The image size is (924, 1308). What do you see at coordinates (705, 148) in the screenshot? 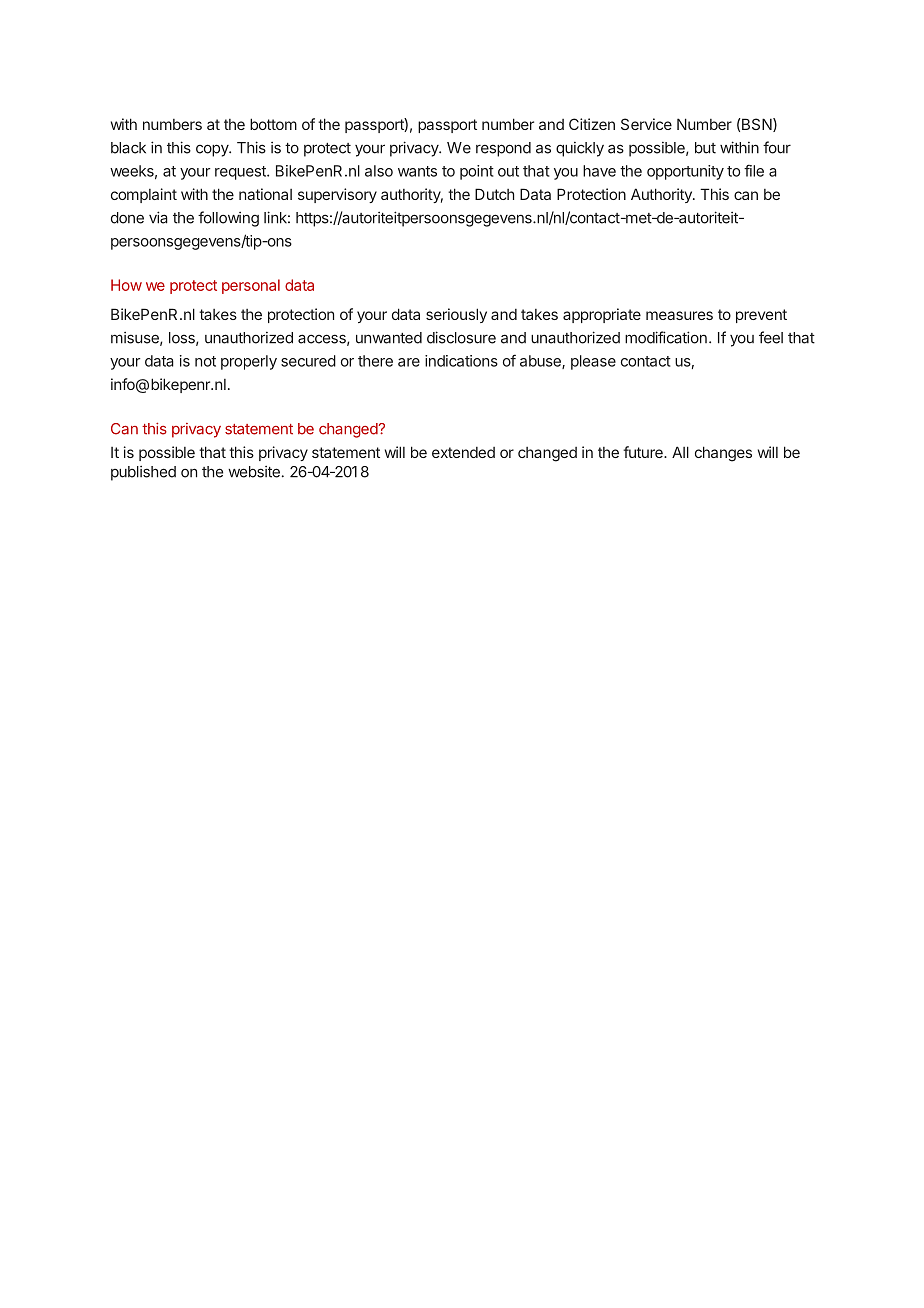
I see `but` at bounding box center [705, 148].
